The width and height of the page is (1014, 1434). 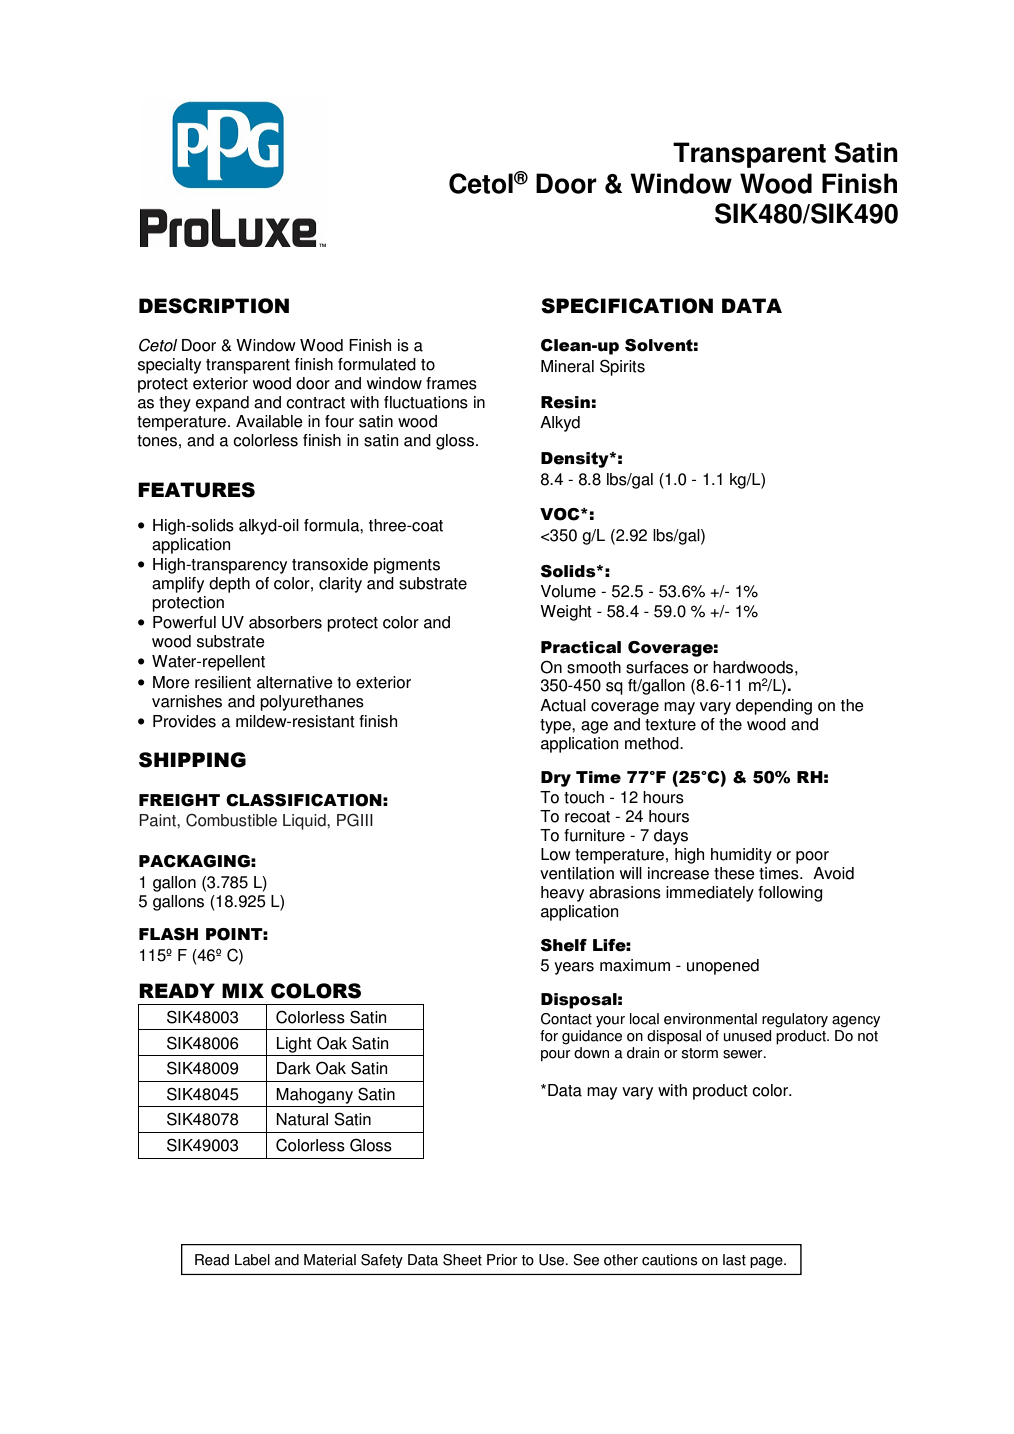 I want to click on SPECIFICATION, so click(x=627, y=306).
